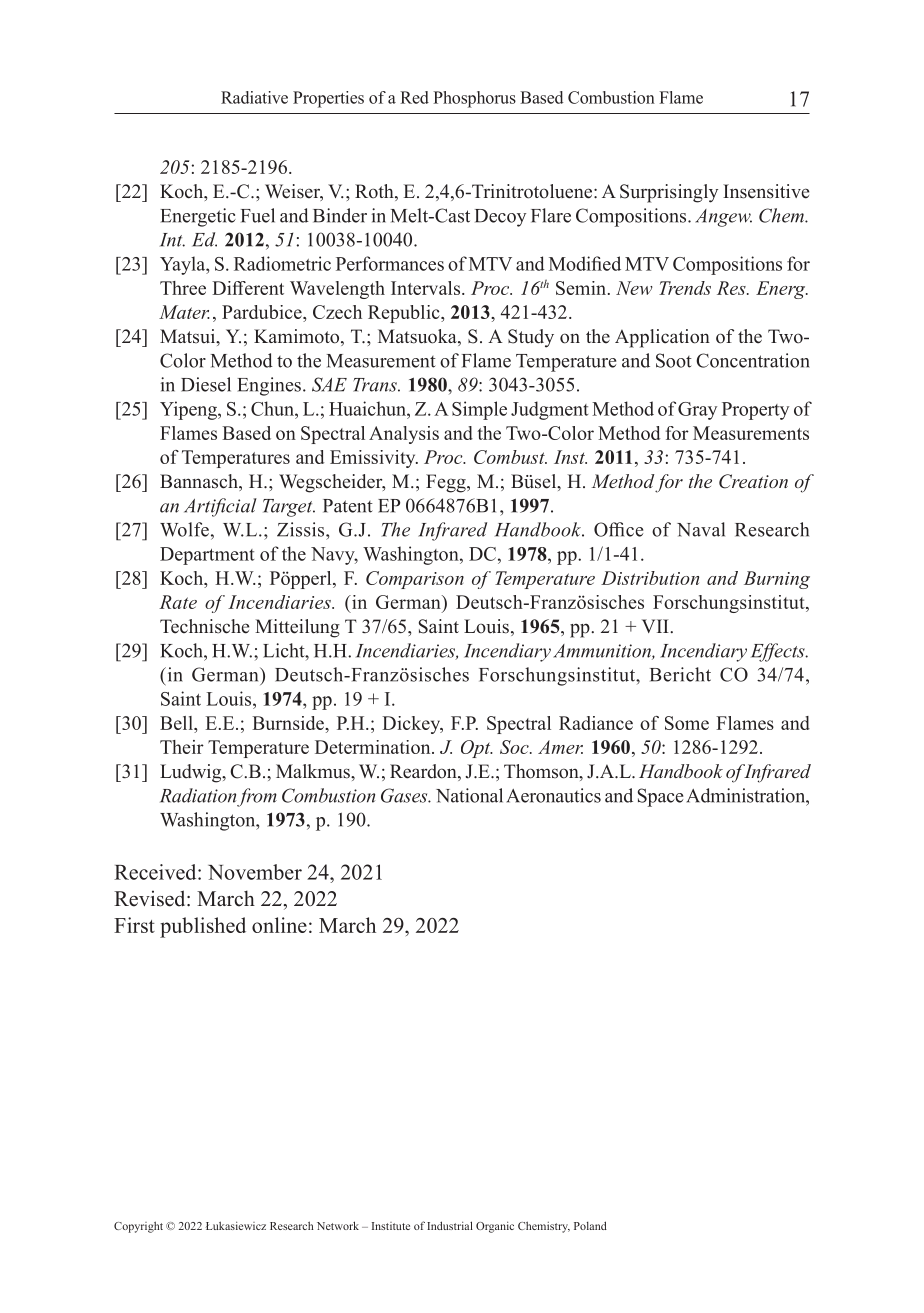 Image resolution: width=924 pixels, height=1313 pixels. I want to click on Industrial, so click(450, 1225).
